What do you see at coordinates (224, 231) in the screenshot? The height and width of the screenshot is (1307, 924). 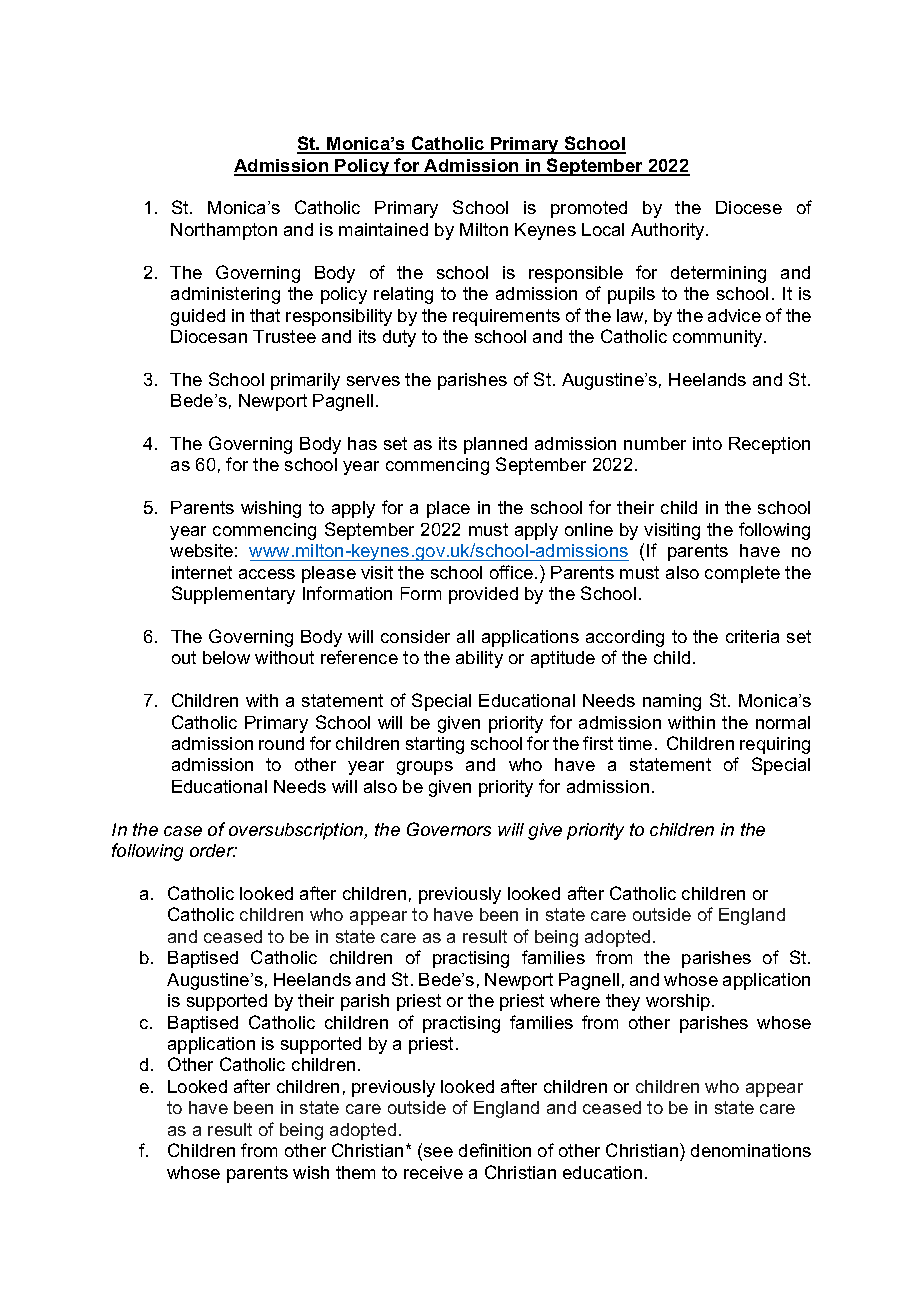 I see `Northampton` at bounding box center [224, 231].
